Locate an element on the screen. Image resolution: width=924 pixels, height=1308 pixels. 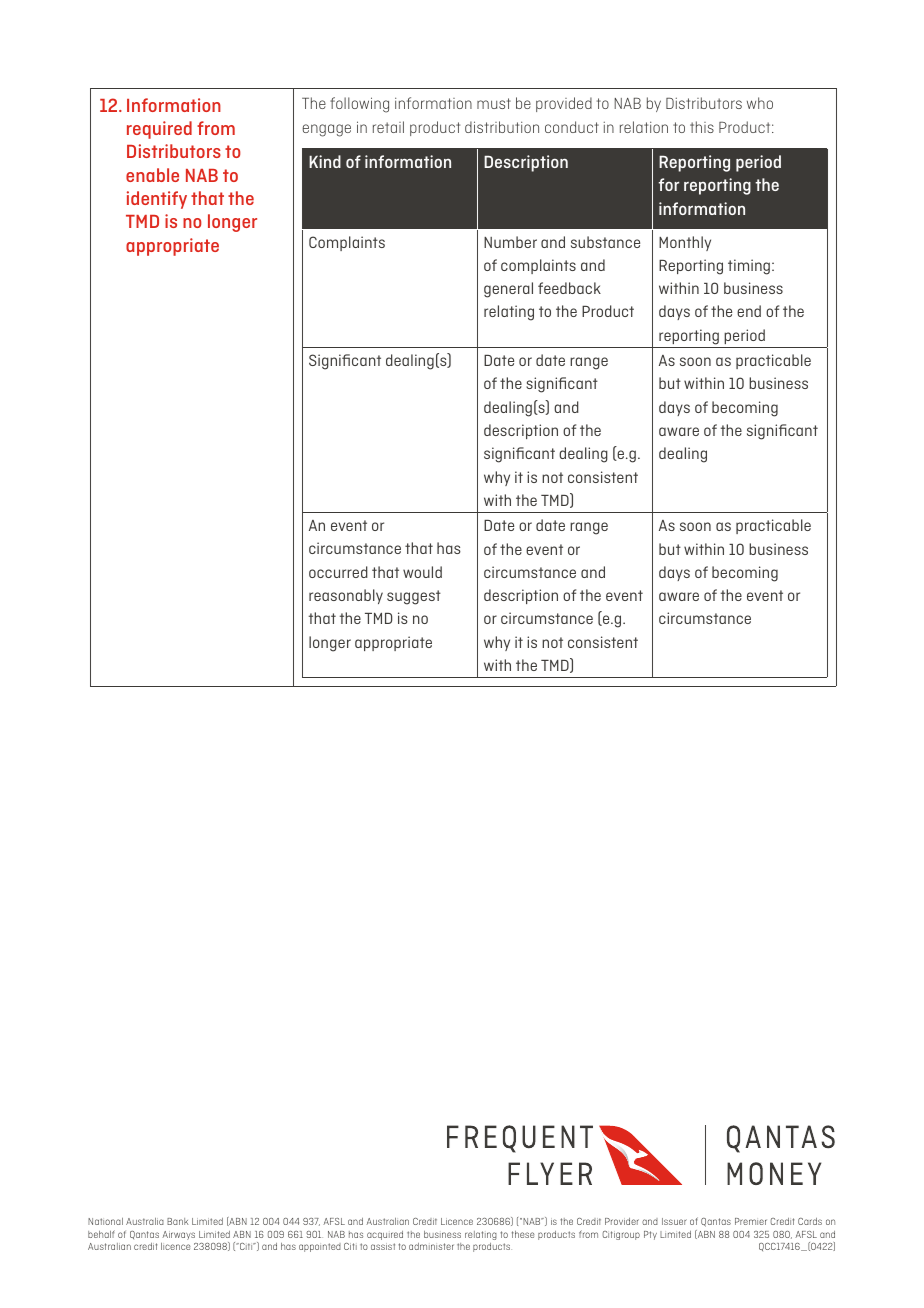
distribution is located at coordinates (502, 127).
